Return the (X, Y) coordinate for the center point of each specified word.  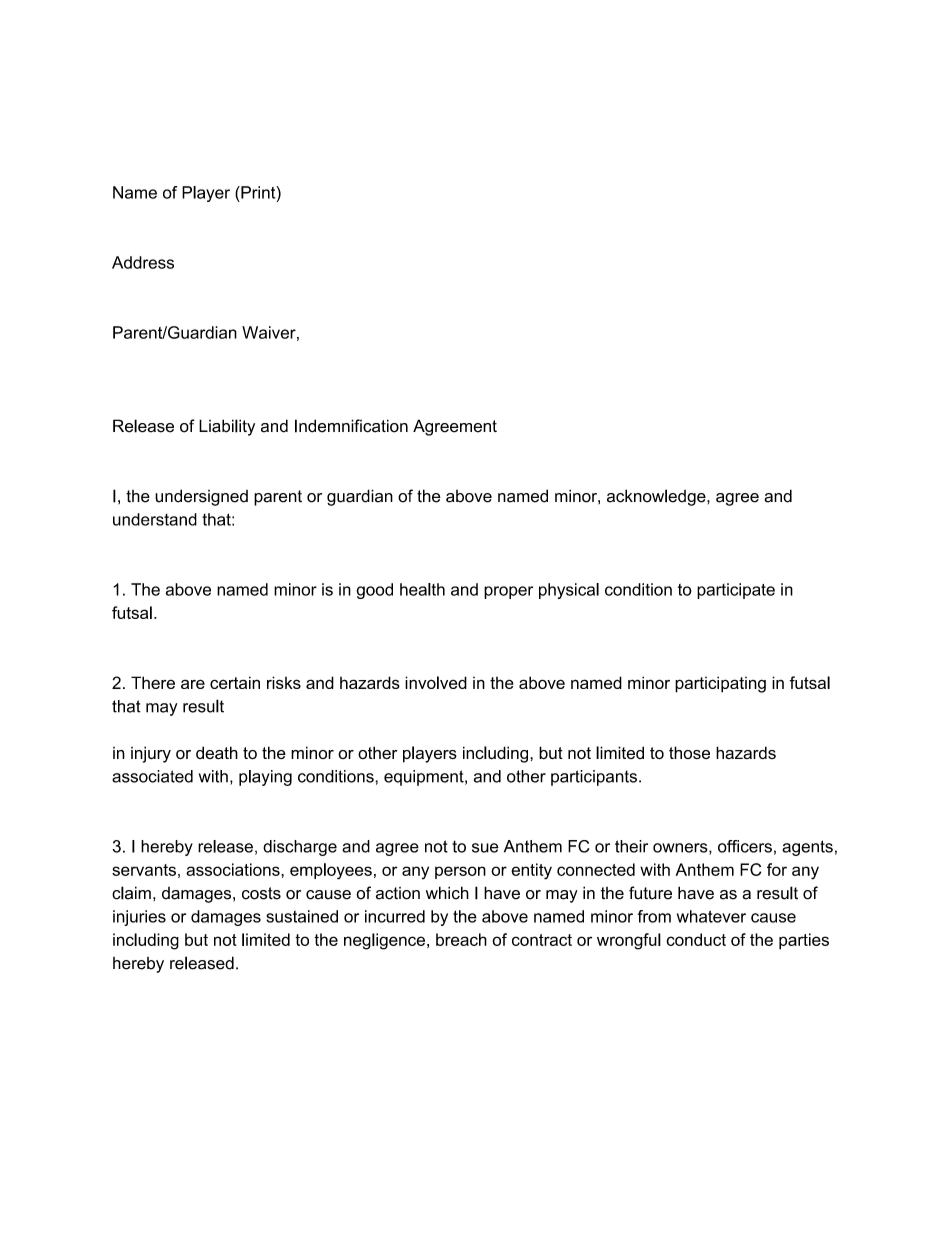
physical (569, 591)
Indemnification (351, 426)
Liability (227, 427)
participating (720, 684)
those (689, 752)
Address (143, 262)
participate (736, 591)
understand (155, 519)
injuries (139, 918)
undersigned (201, 497)
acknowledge (657, 497)
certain (235, 682)
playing (265, 778)
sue (485, 848)
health (422, 589)
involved (436, 682)
